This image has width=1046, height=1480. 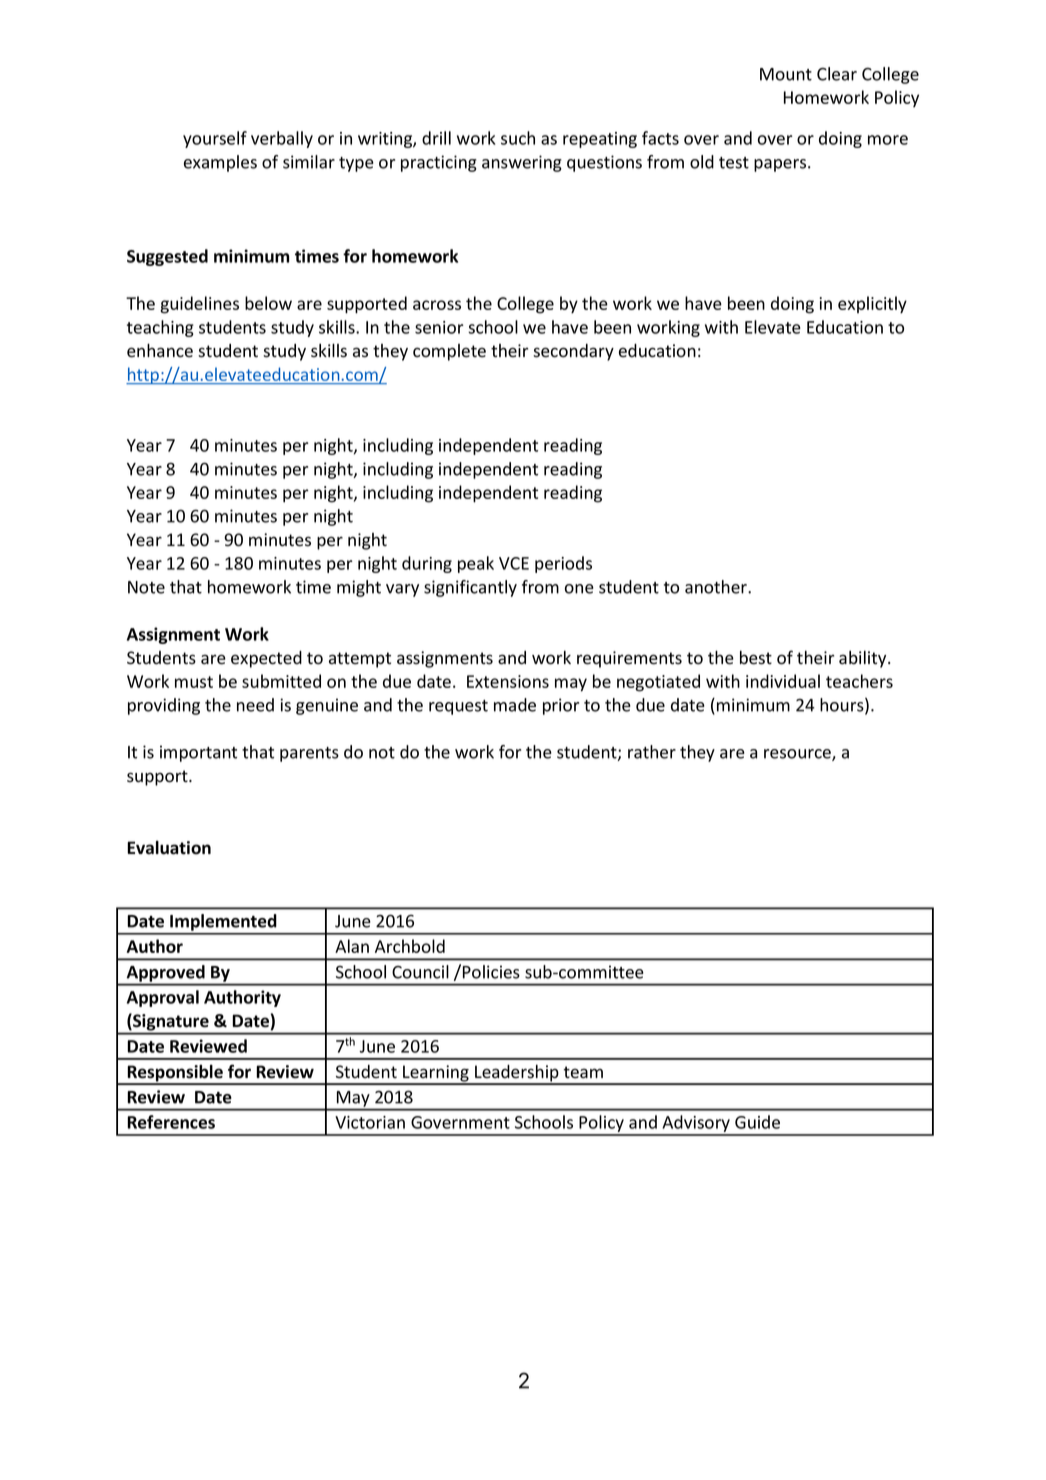 What do you see at coordinates (160, 350) in the image?
I see `enhance` at bounding box center [160, 350].
